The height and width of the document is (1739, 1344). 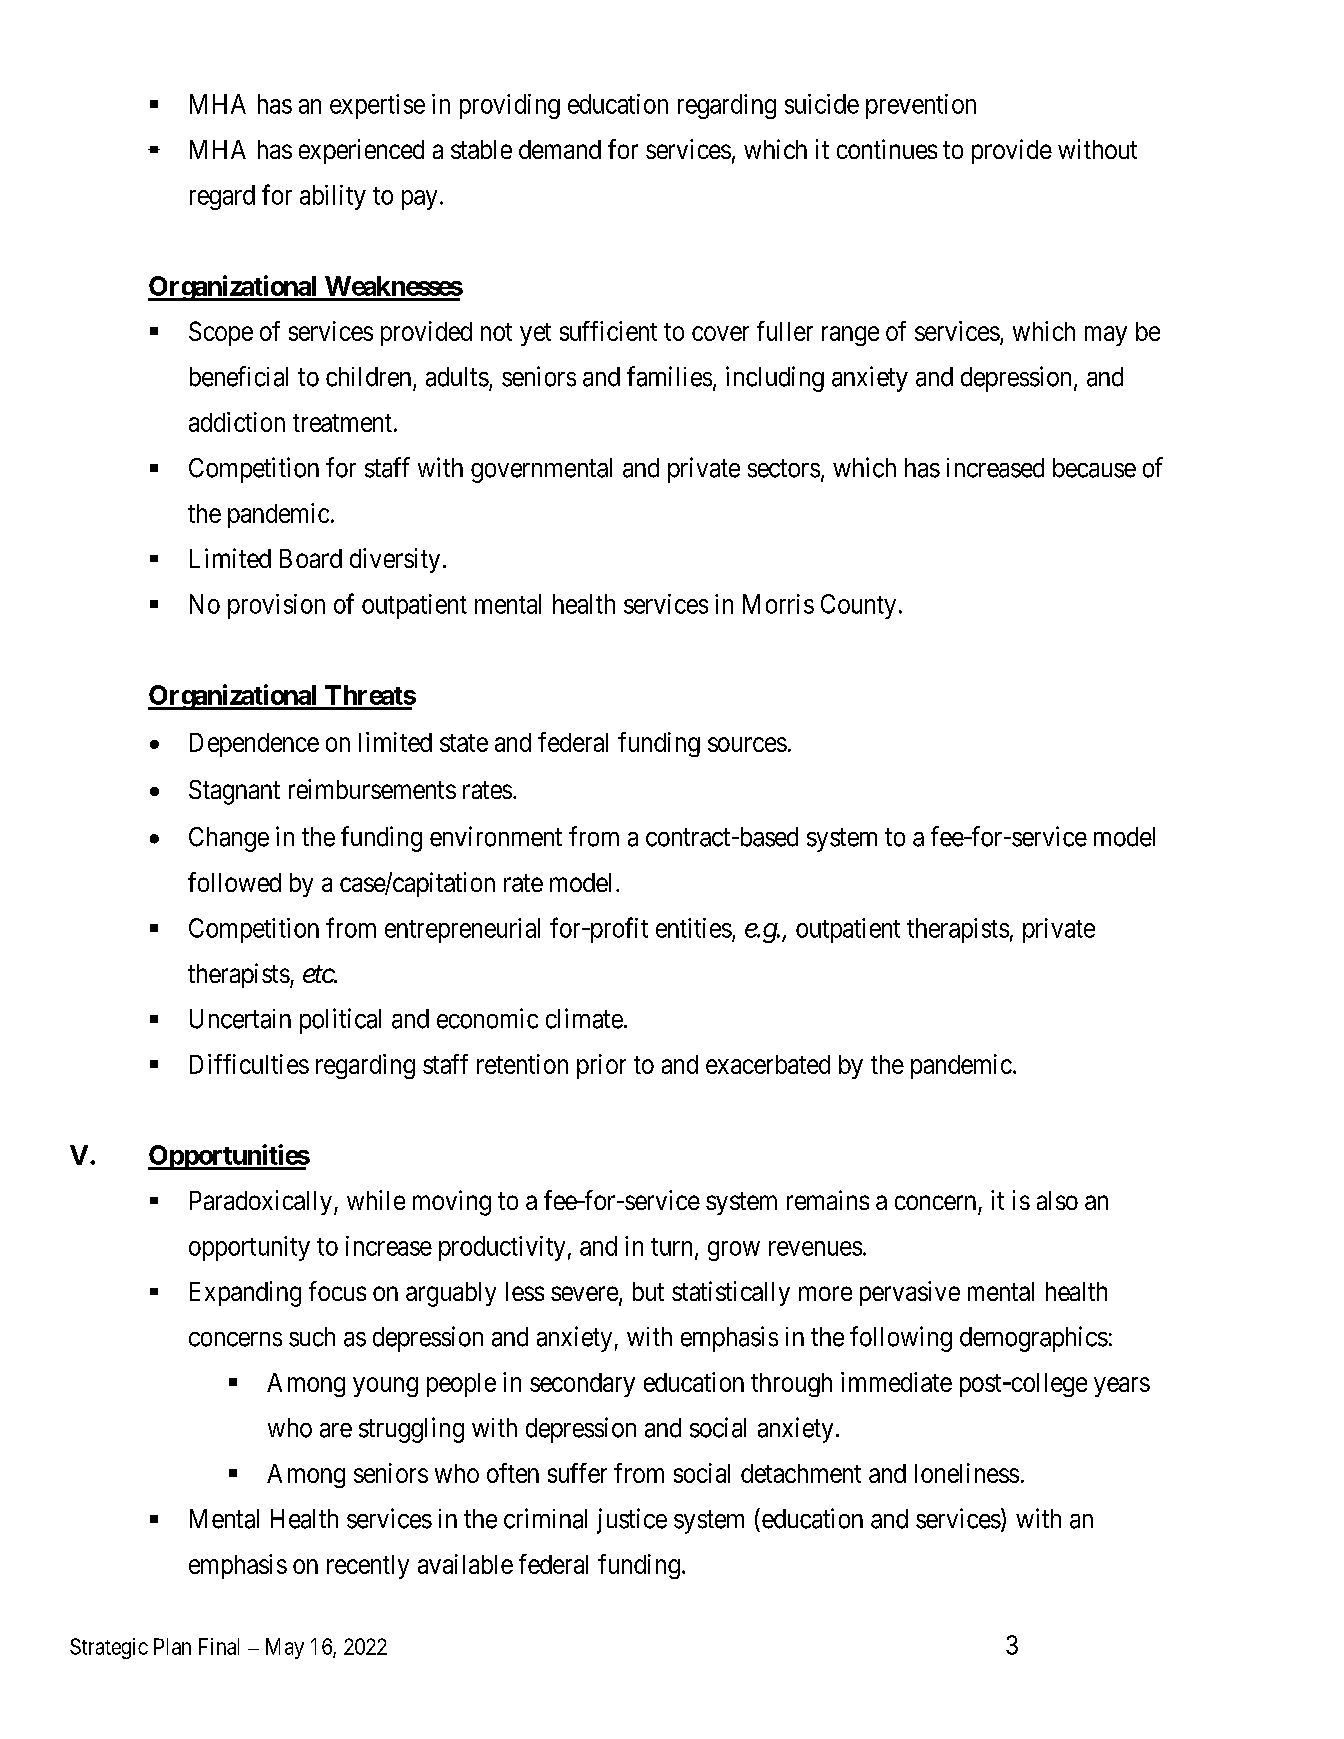 What do you see at coordinates (560, 149) in the document?
I see `demand` at bounding box center [560, 149].
